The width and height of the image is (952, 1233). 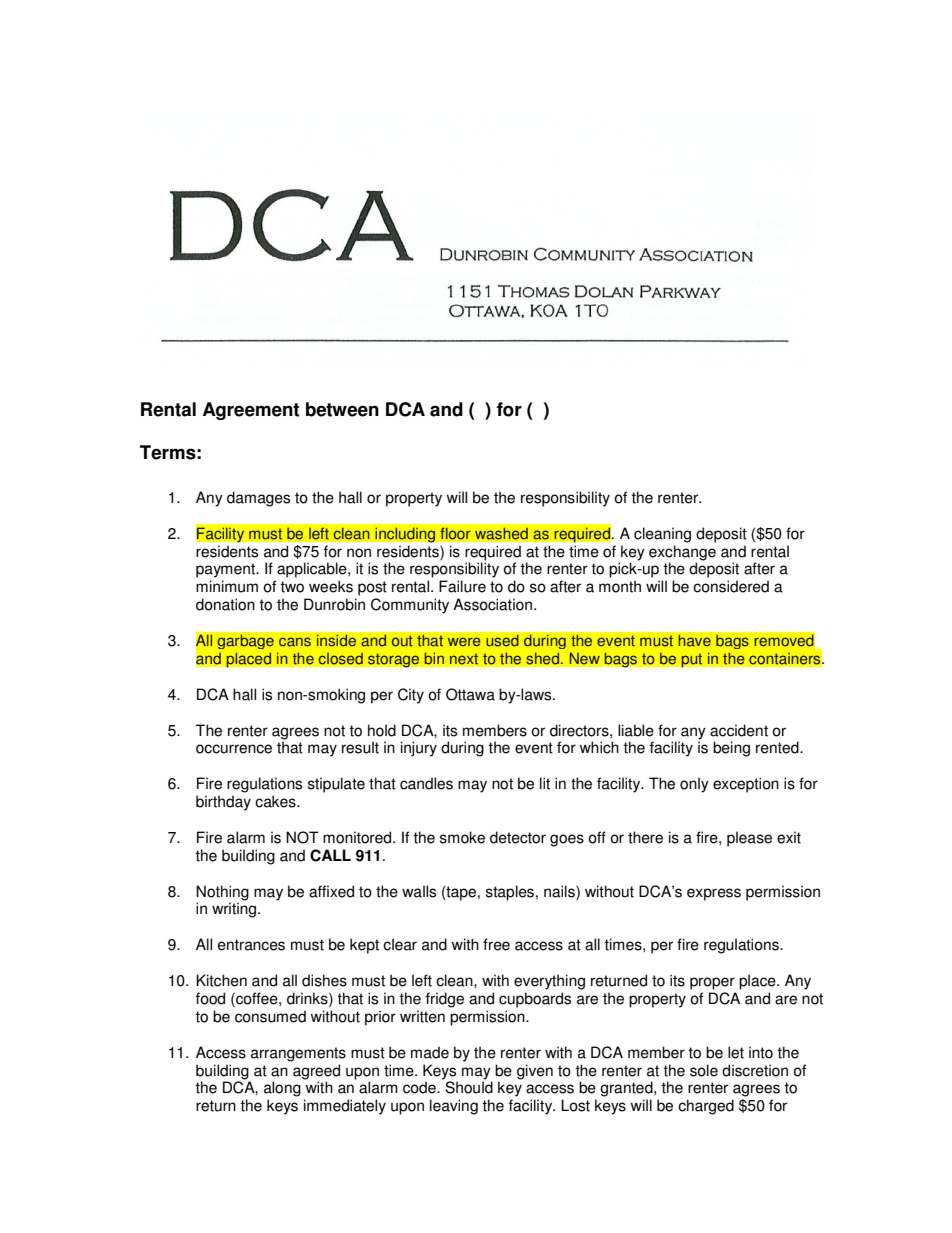 I want to click on being, so click(x=731, y=749).
